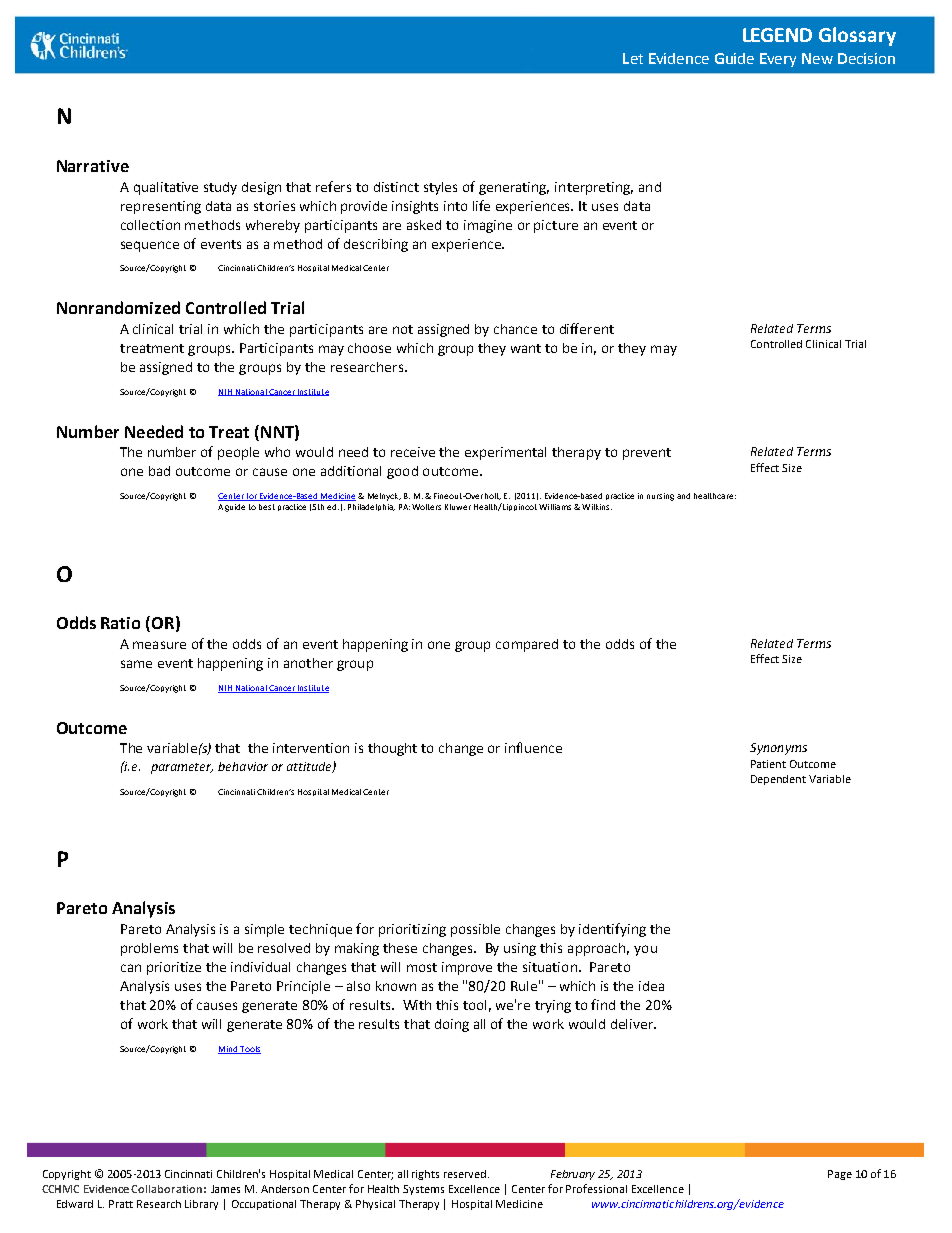 This image has height=1233, width=952. What do you see at coordinates (660, 497) in the image?
I see `nursing` at bounding box center [660, 497].
